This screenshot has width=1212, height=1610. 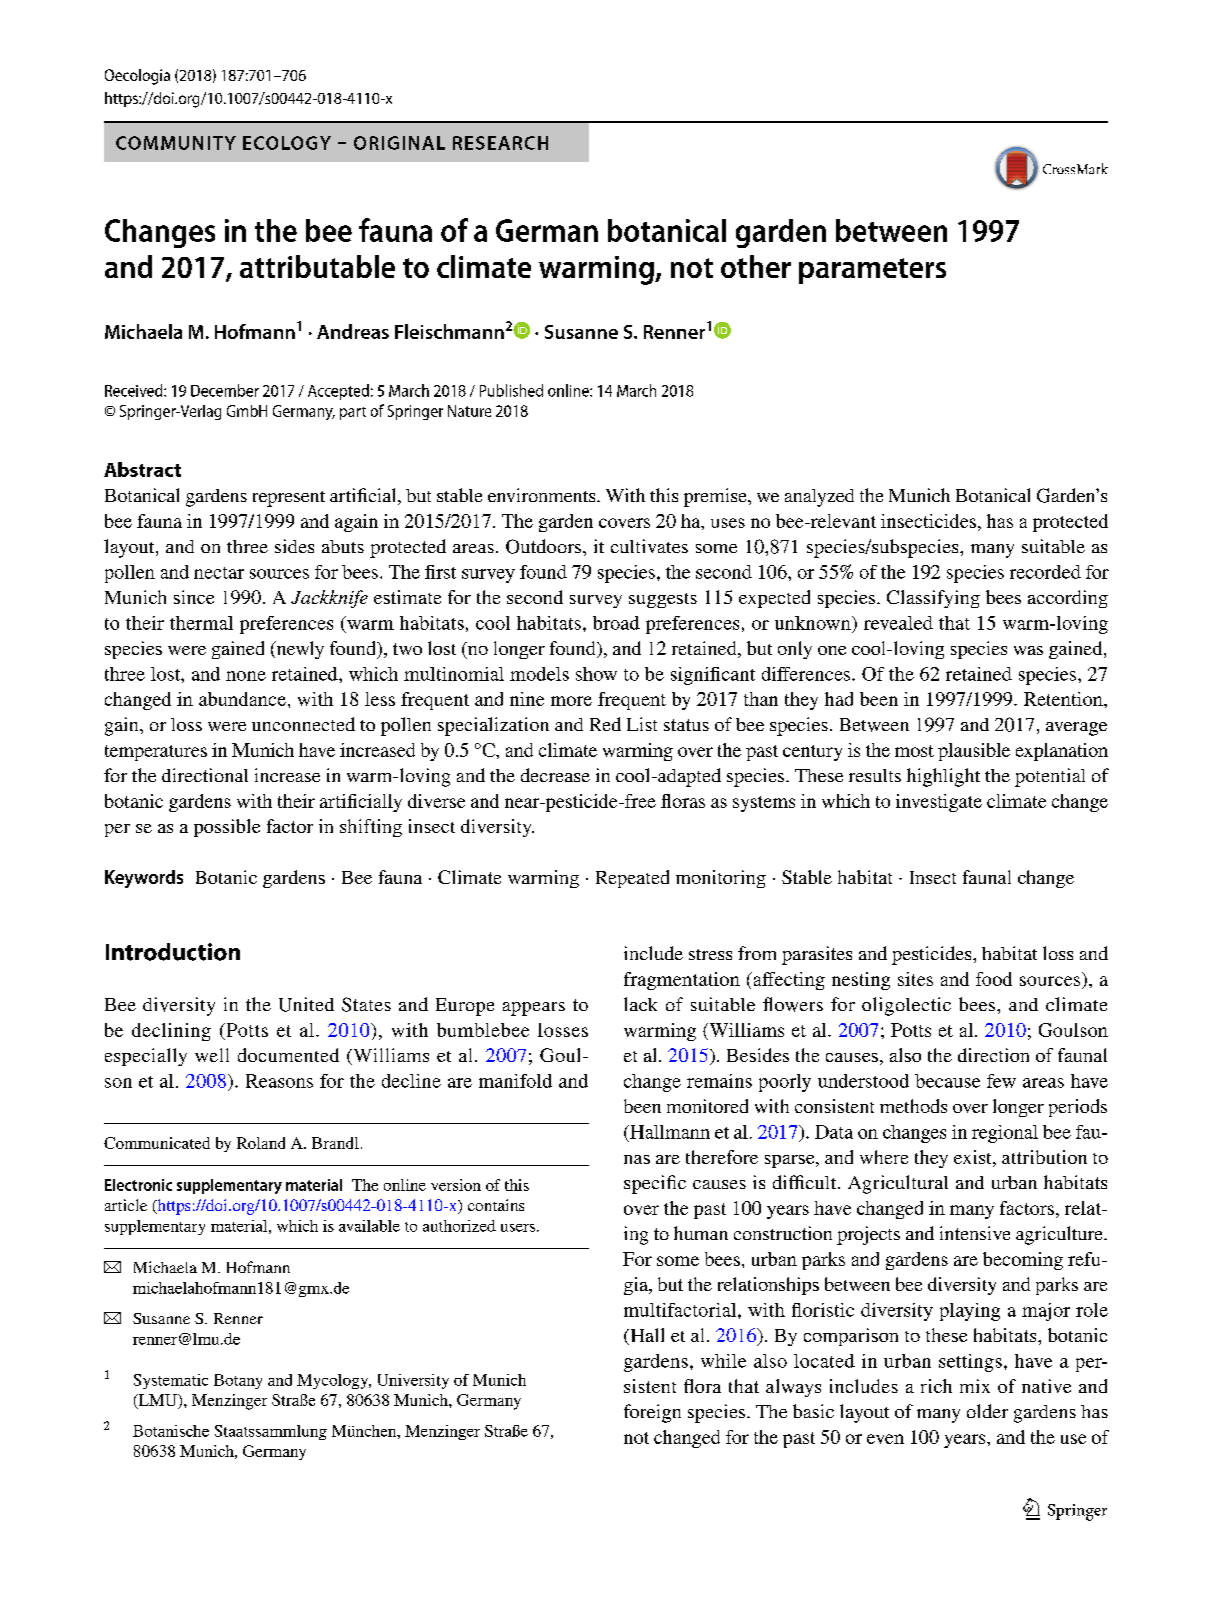 What do you see at coordinates (872, 271) in the screenshot?
I see `parameters` at bounding box center [872, 271].
